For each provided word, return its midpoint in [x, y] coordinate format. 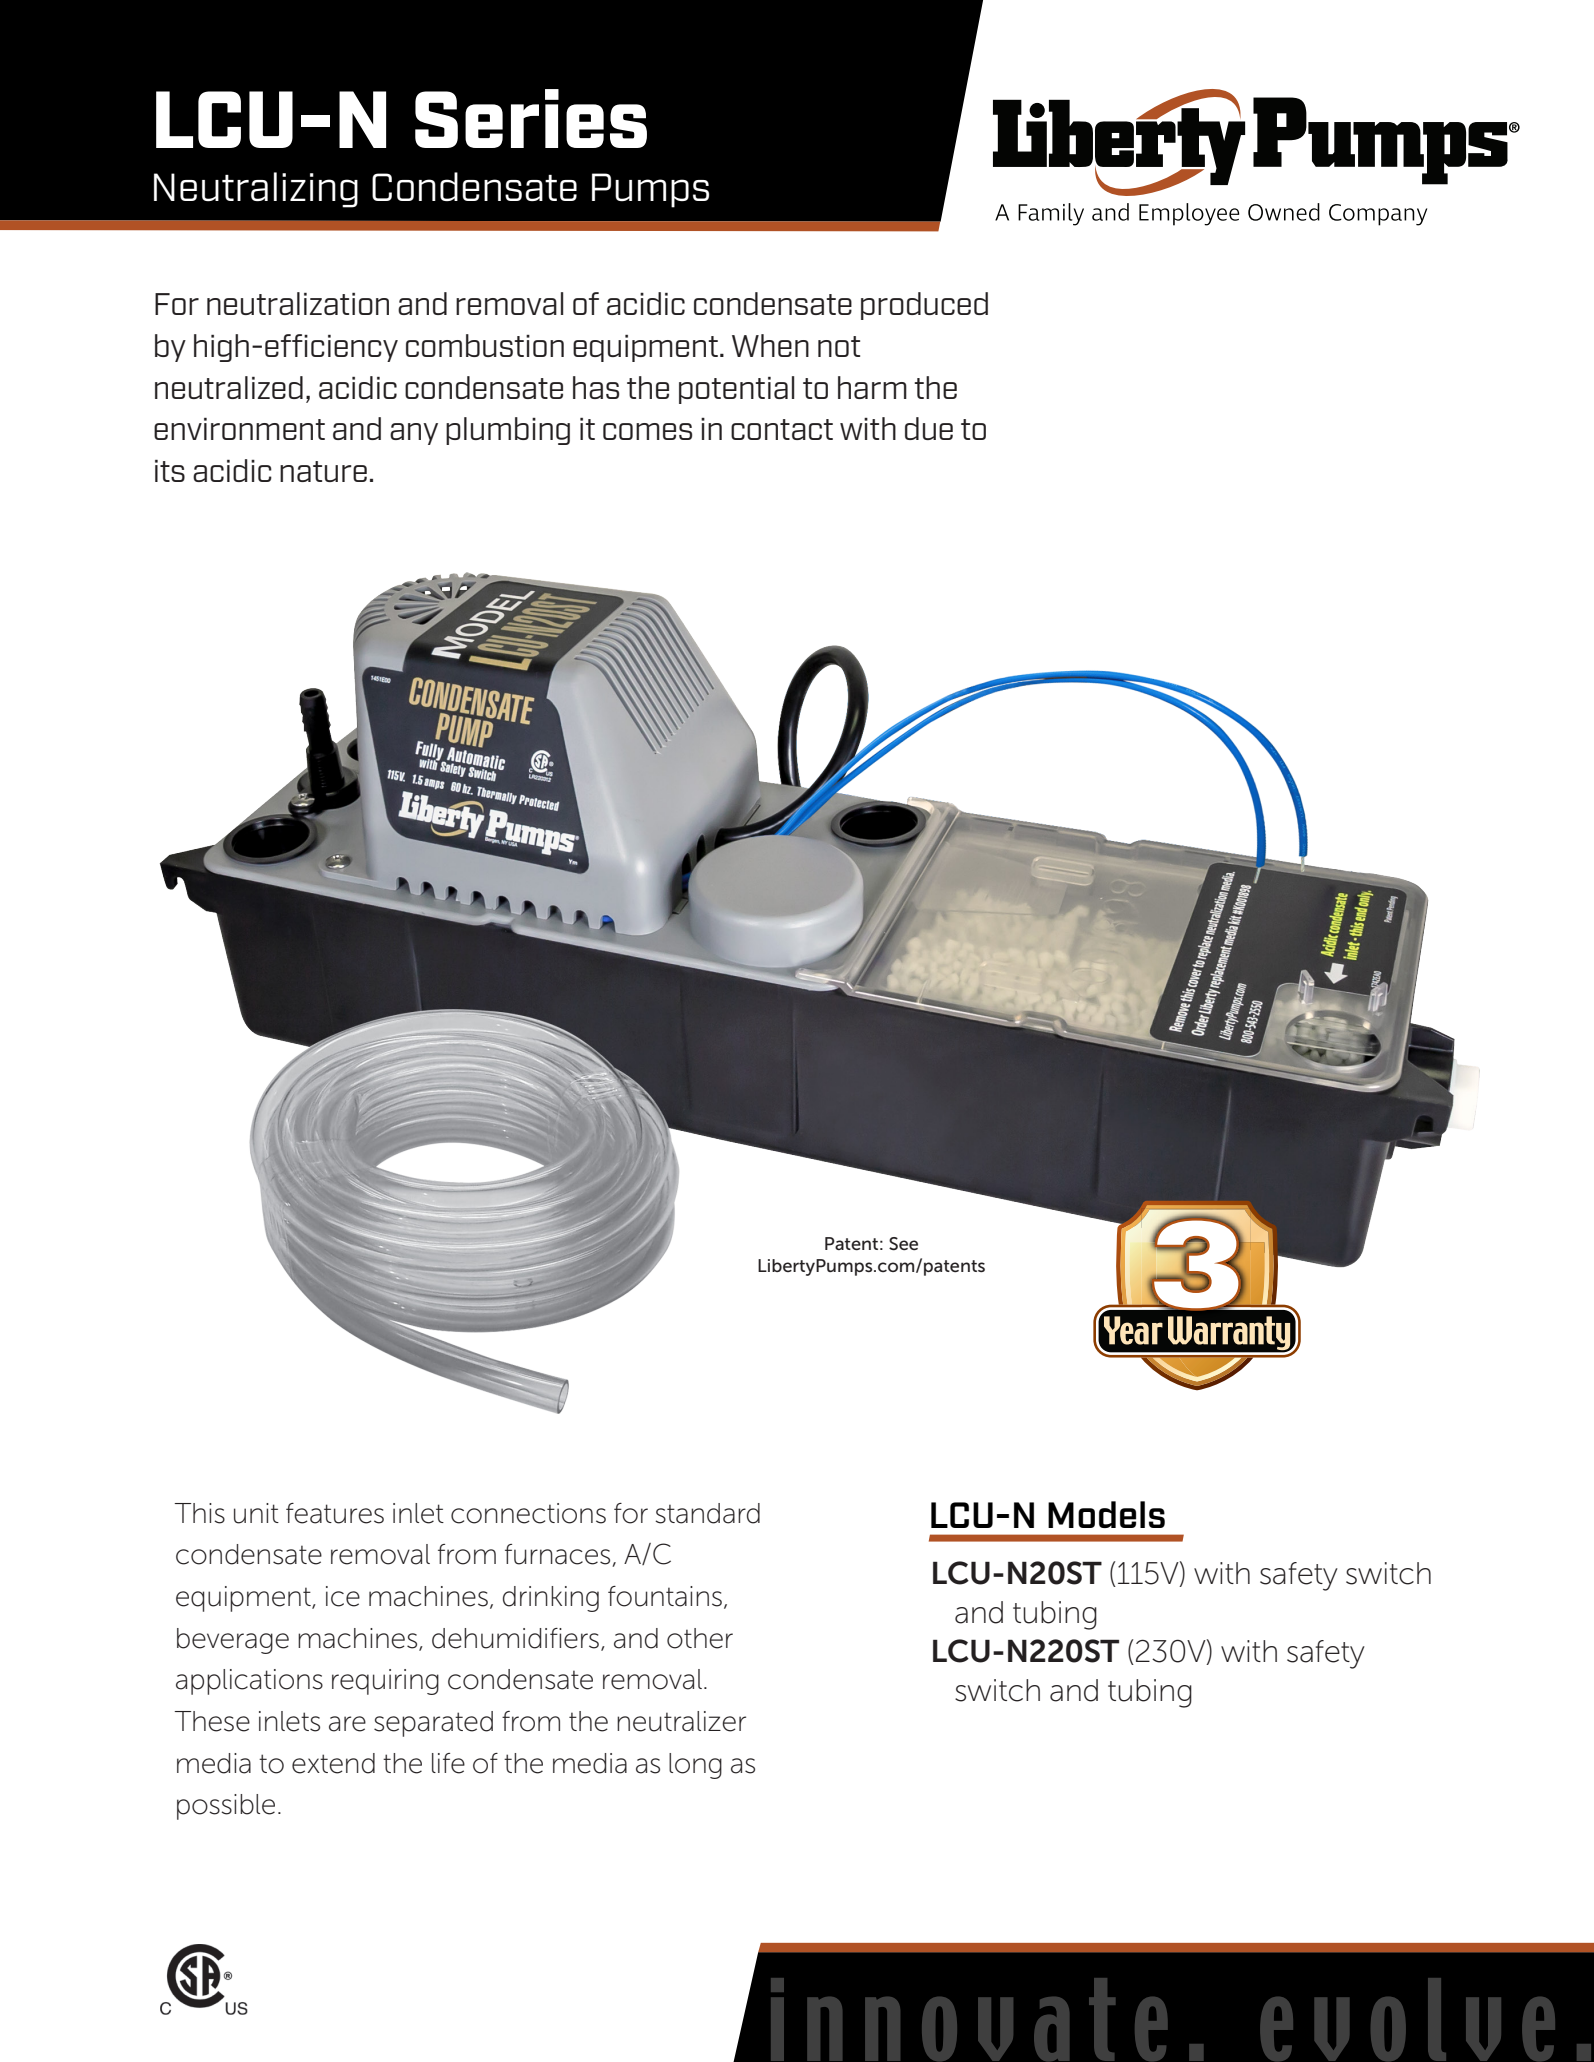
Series [531, 118]
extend [333, 1763]
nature [323, 471]
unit [256, 1513]
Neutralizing [256, 190]
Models [1106, 1514]
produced [924, 306]
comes [647, 431]
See [903, 1244]
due [929, 428]
